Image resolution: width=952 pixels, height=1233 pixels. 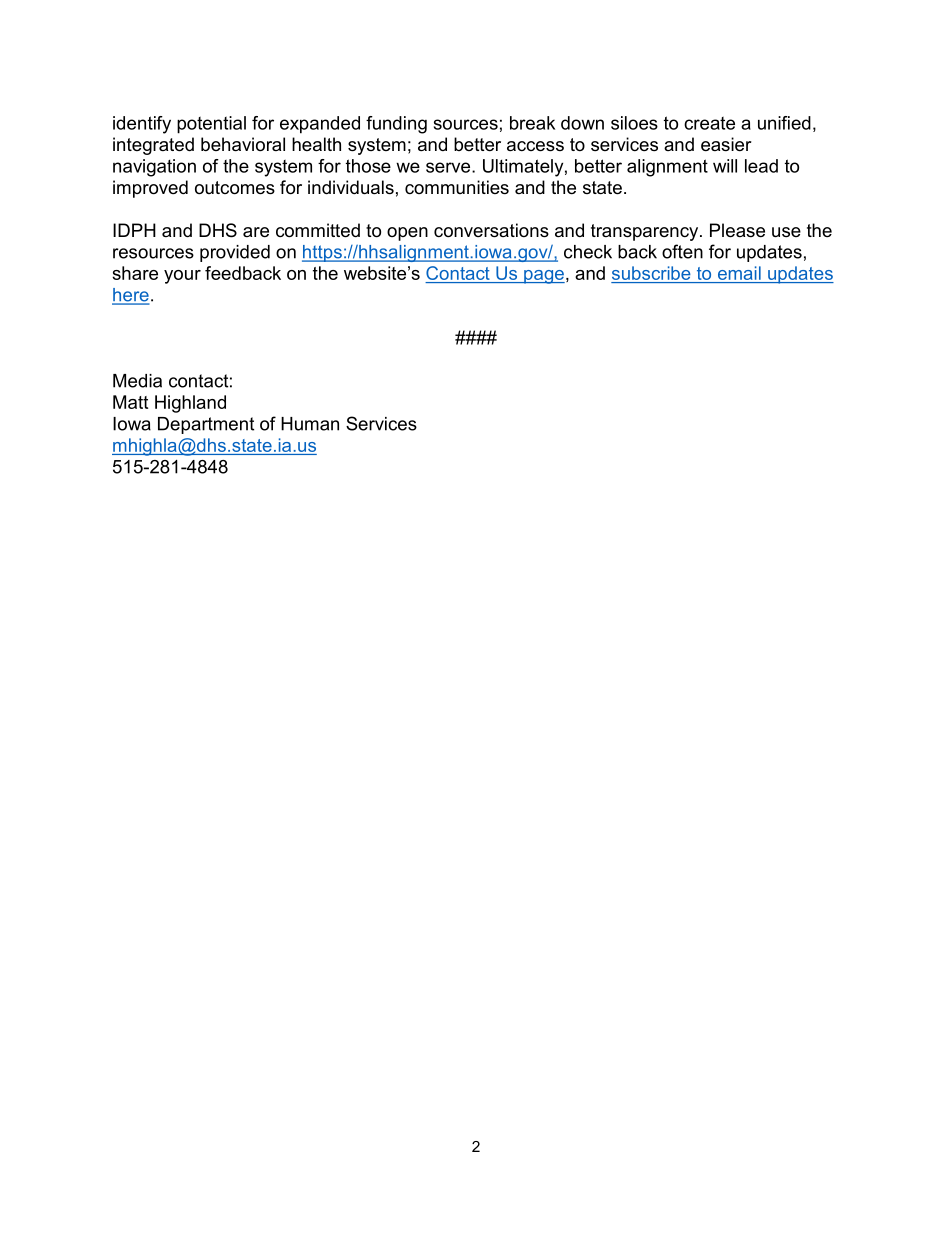 What do you see at coordinates (396, 125) in the document?
I see `funding` at bounding box center [396, 125].
